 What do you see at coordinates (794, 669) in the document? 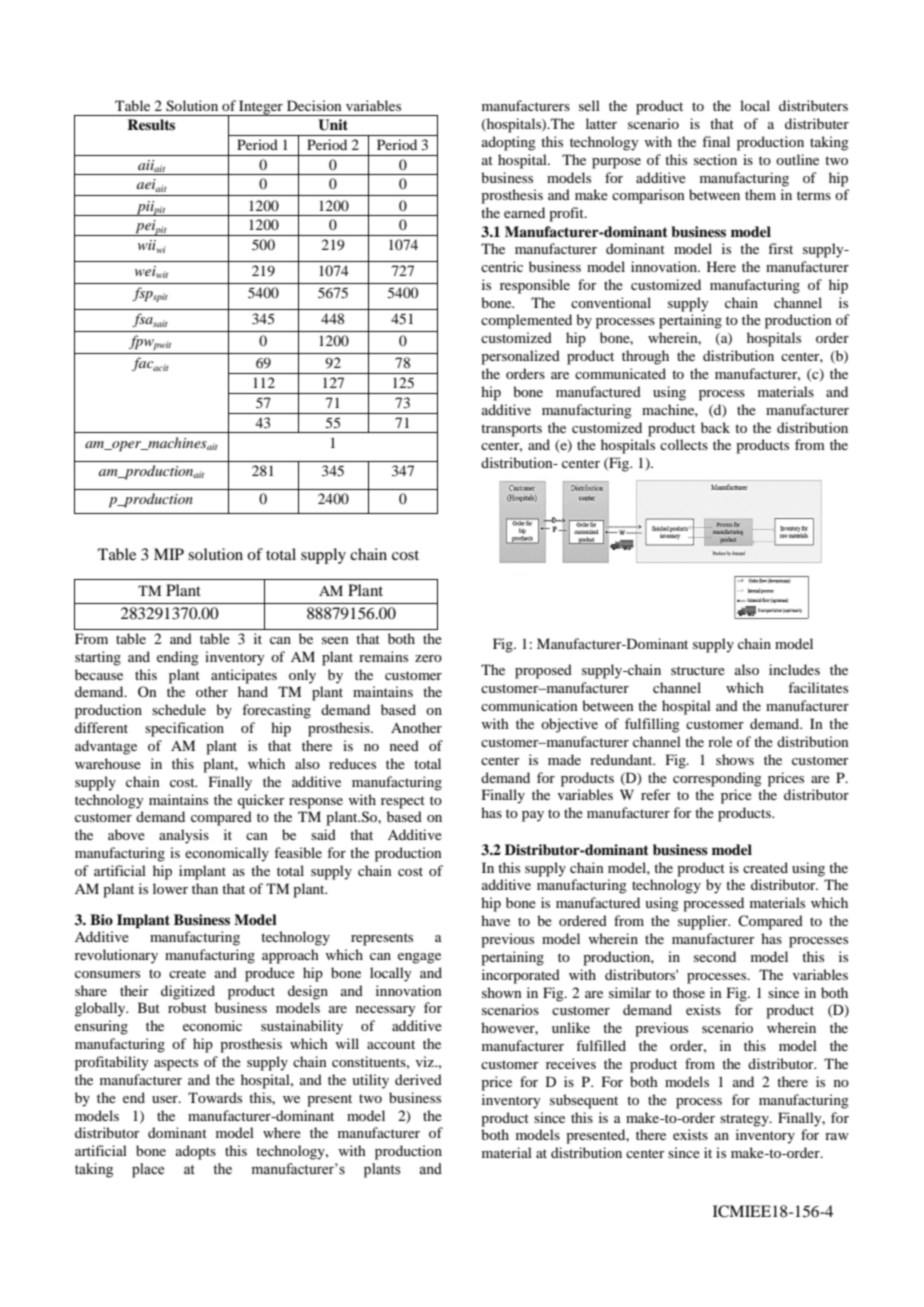
I see `includes` at bounding box center [794, 669].
